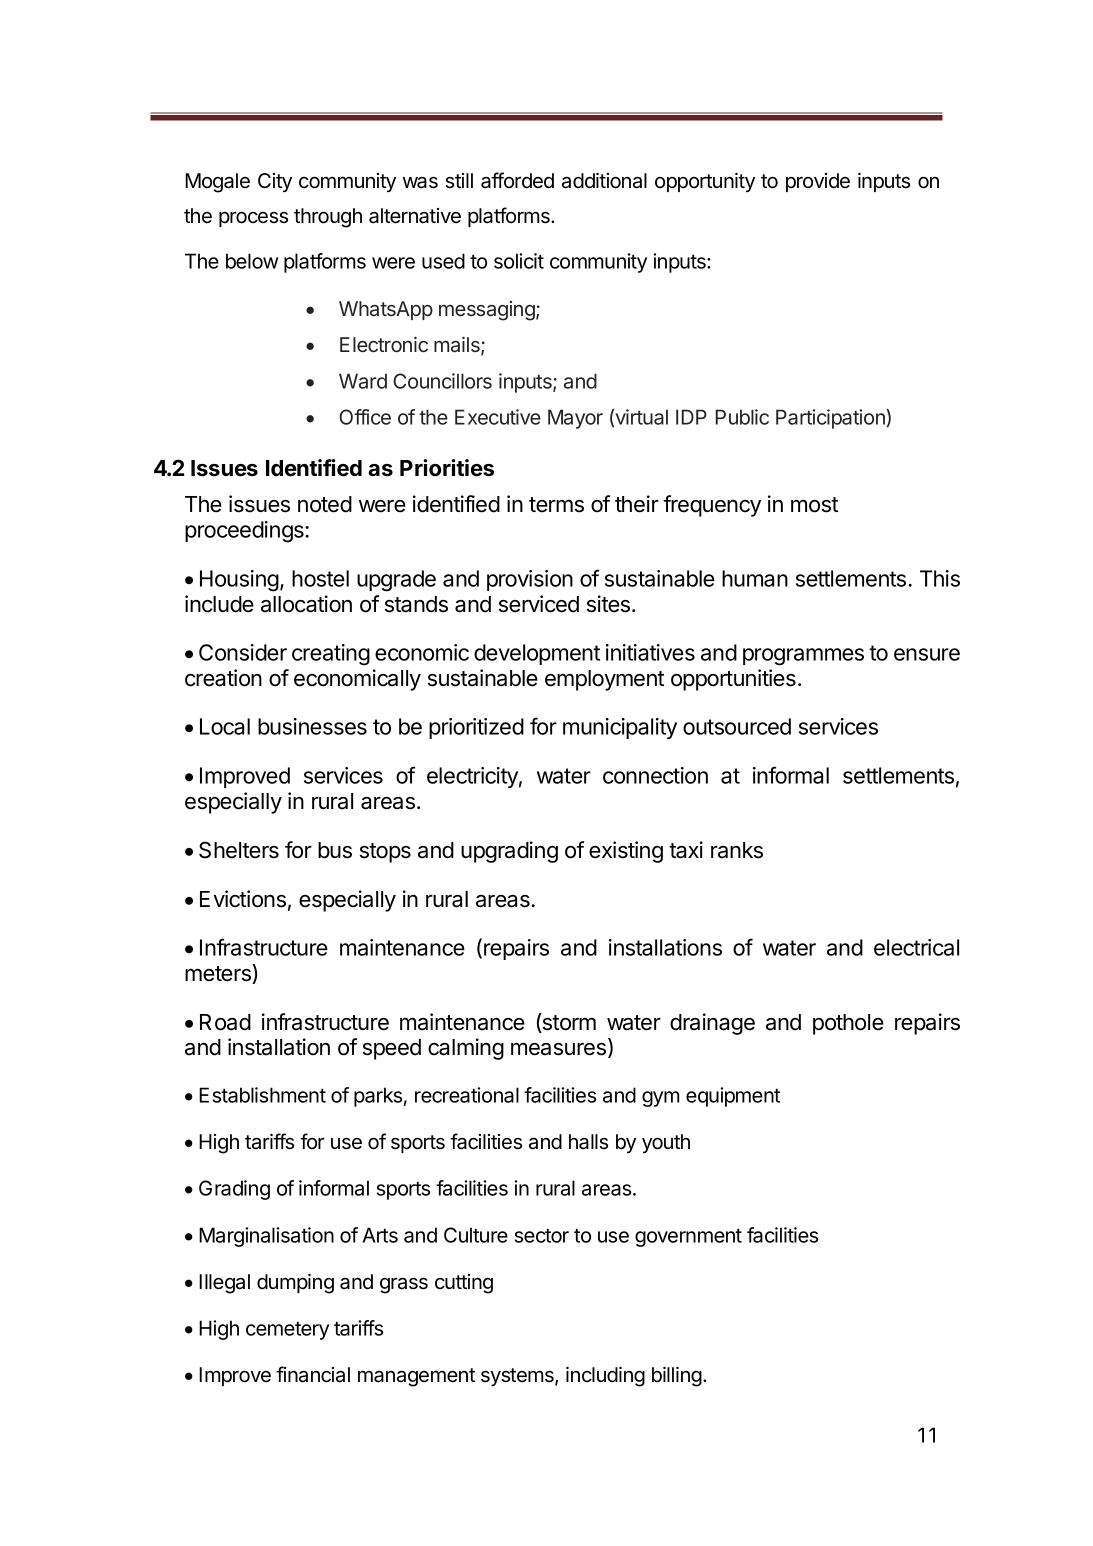 Image resolution: width=1093 pixels, height=1546 pixels. I want to click on through, so click(328, 218).
